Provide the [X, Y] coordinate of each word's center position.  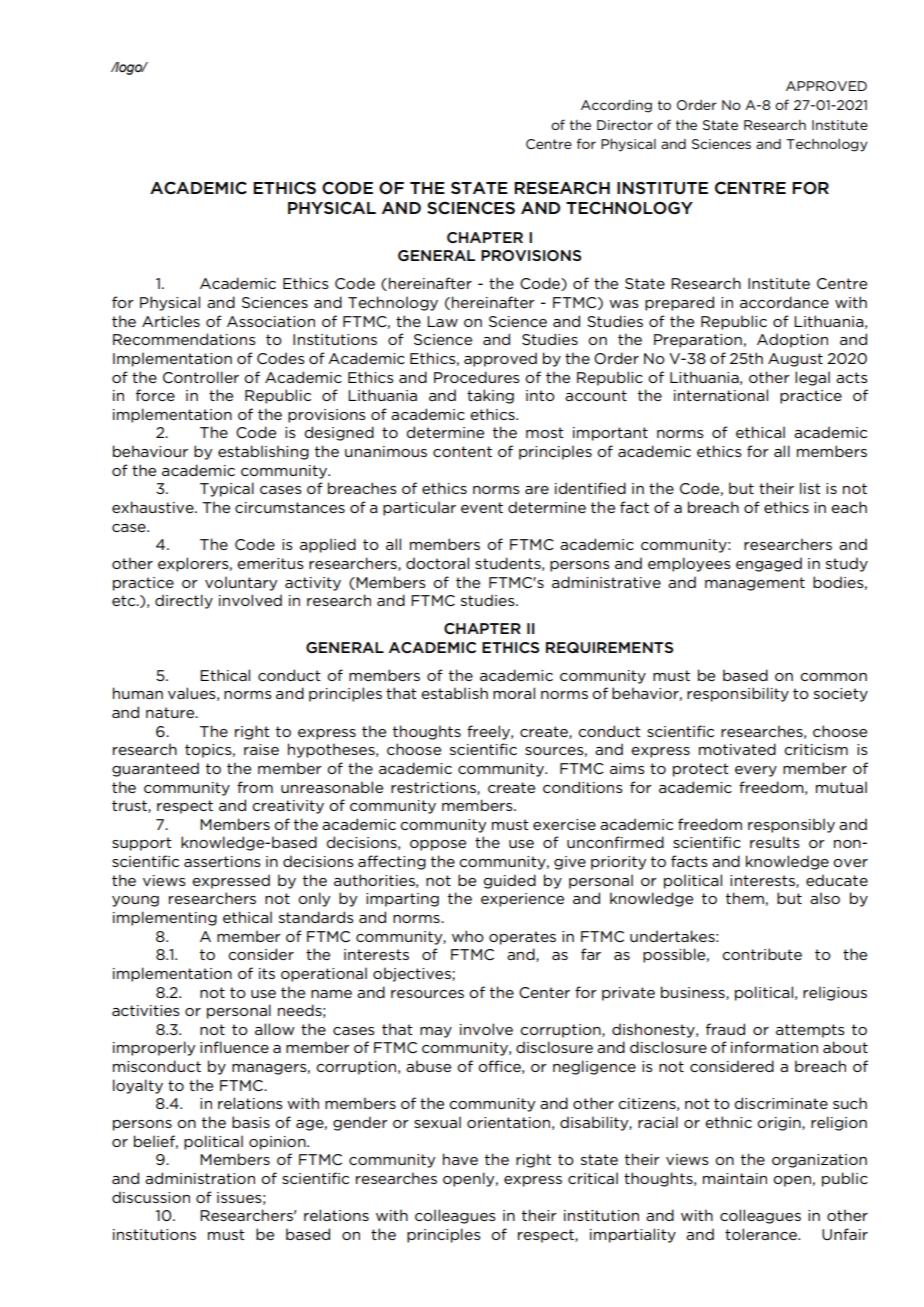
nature [171, 712]
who [468, 936]
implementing [165, 918]
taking [490, 396]
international [721, 395]
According [616, 106]
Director [625, 125]
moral [514, 693]
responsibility [738, 694]
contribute [762, 954]
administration [200, 1178]
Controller [201, 377]
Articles [171, 321]
